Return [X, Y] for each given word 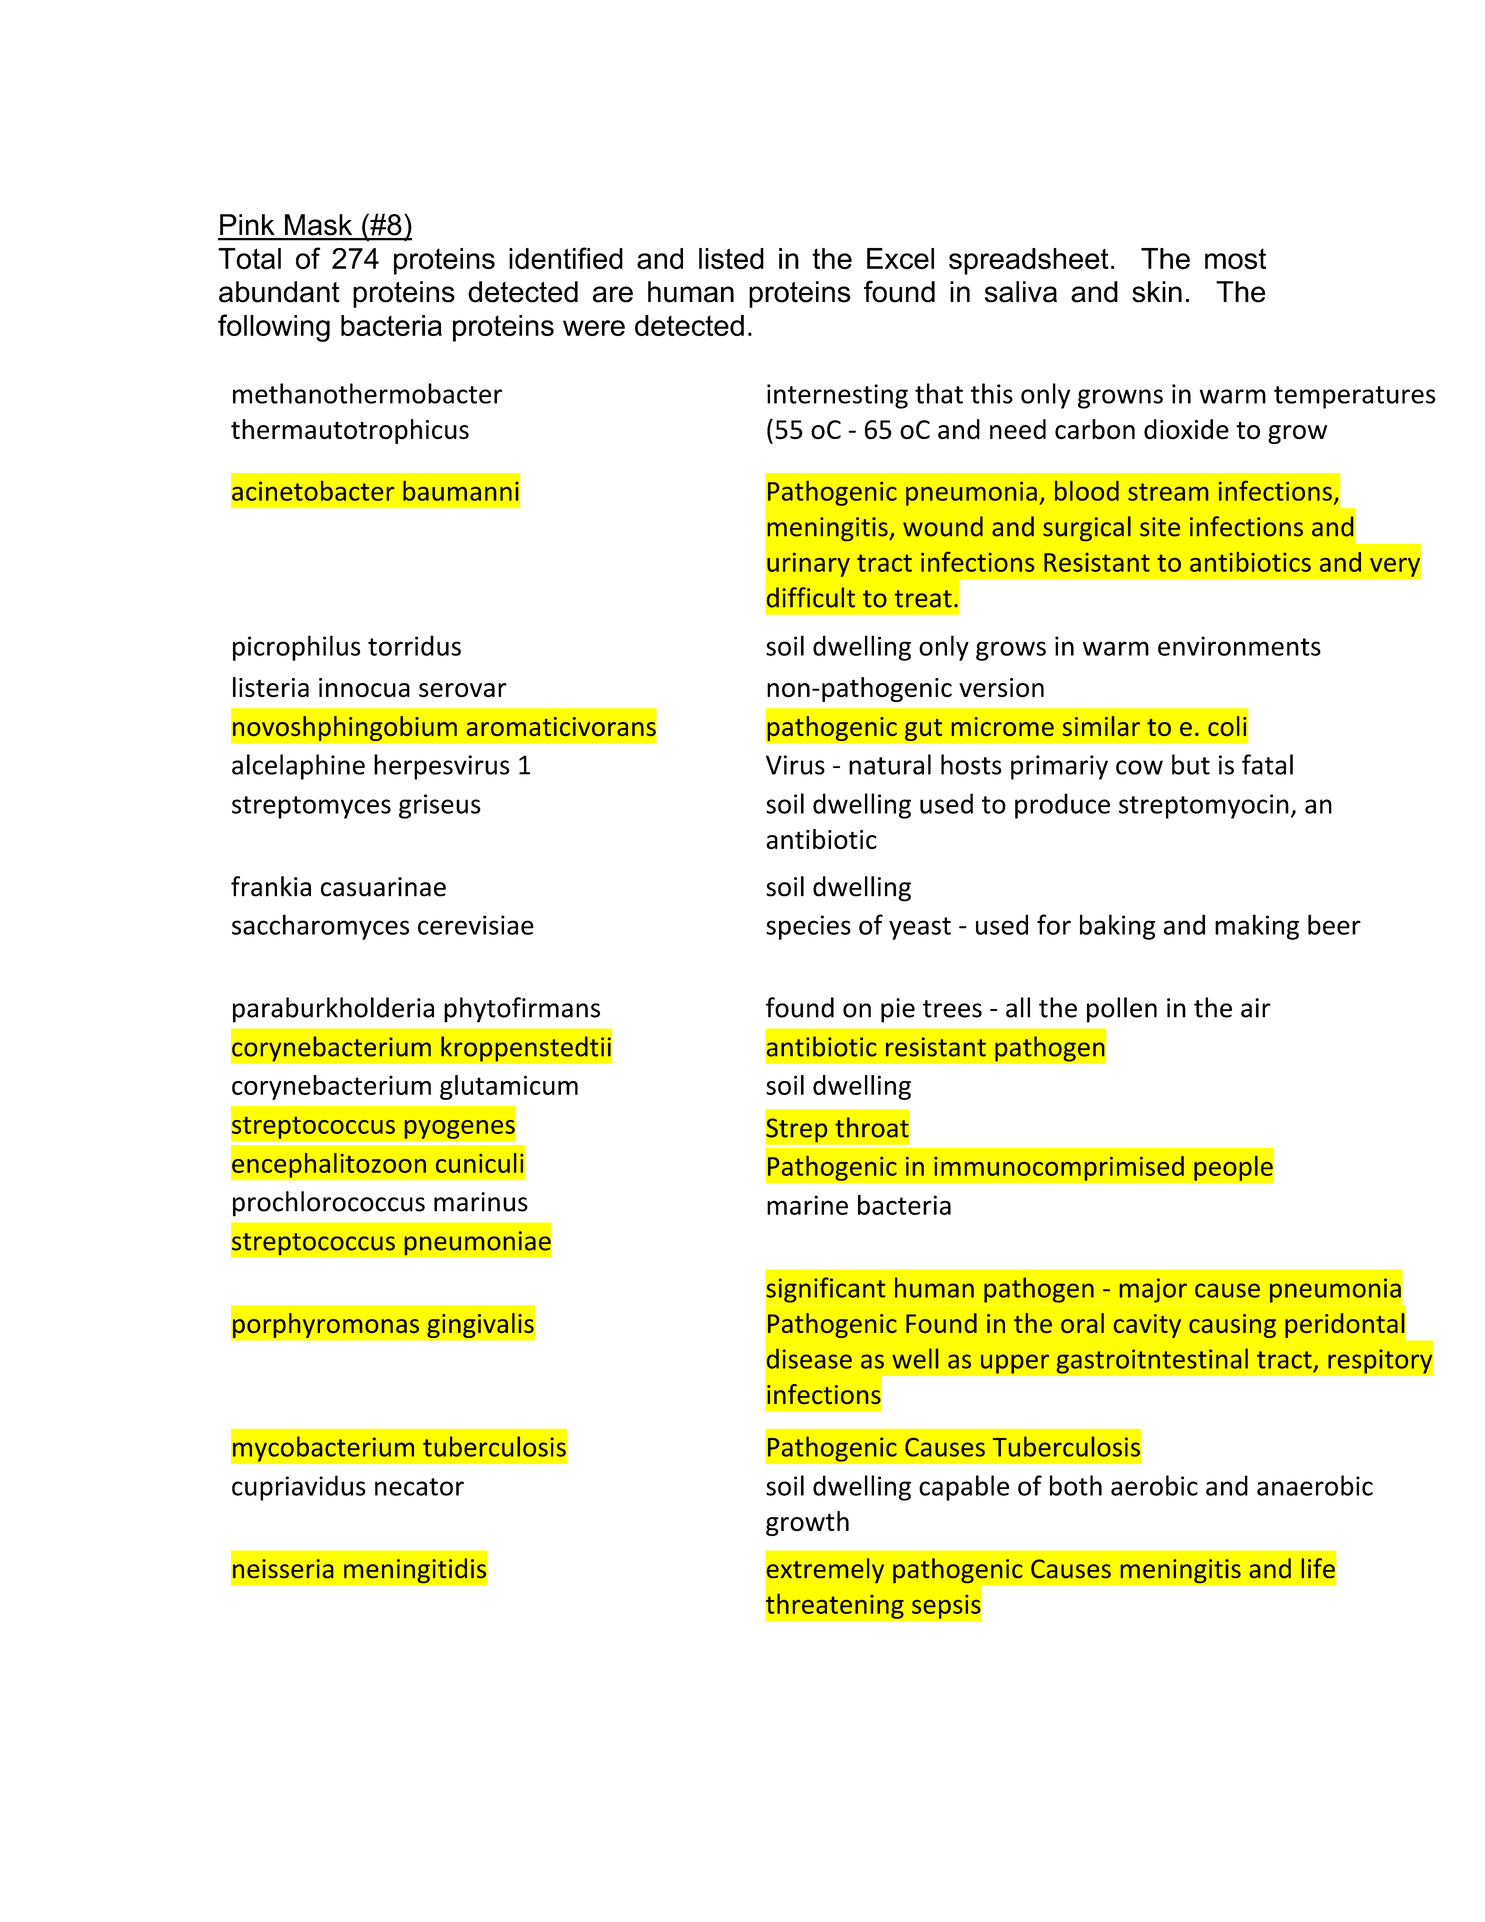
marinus [481, 1202]
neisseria [283, 1568]
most [1235, 259]
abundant [279, 292]
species [808, 927]
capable [964, 1488]
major [1153, 1290]
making [1257, 927]
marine [807, 1205]
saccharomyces [320, 927]
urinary [808, 565]
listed [731, 259]
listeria [271, 687]
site [1160, 527]
